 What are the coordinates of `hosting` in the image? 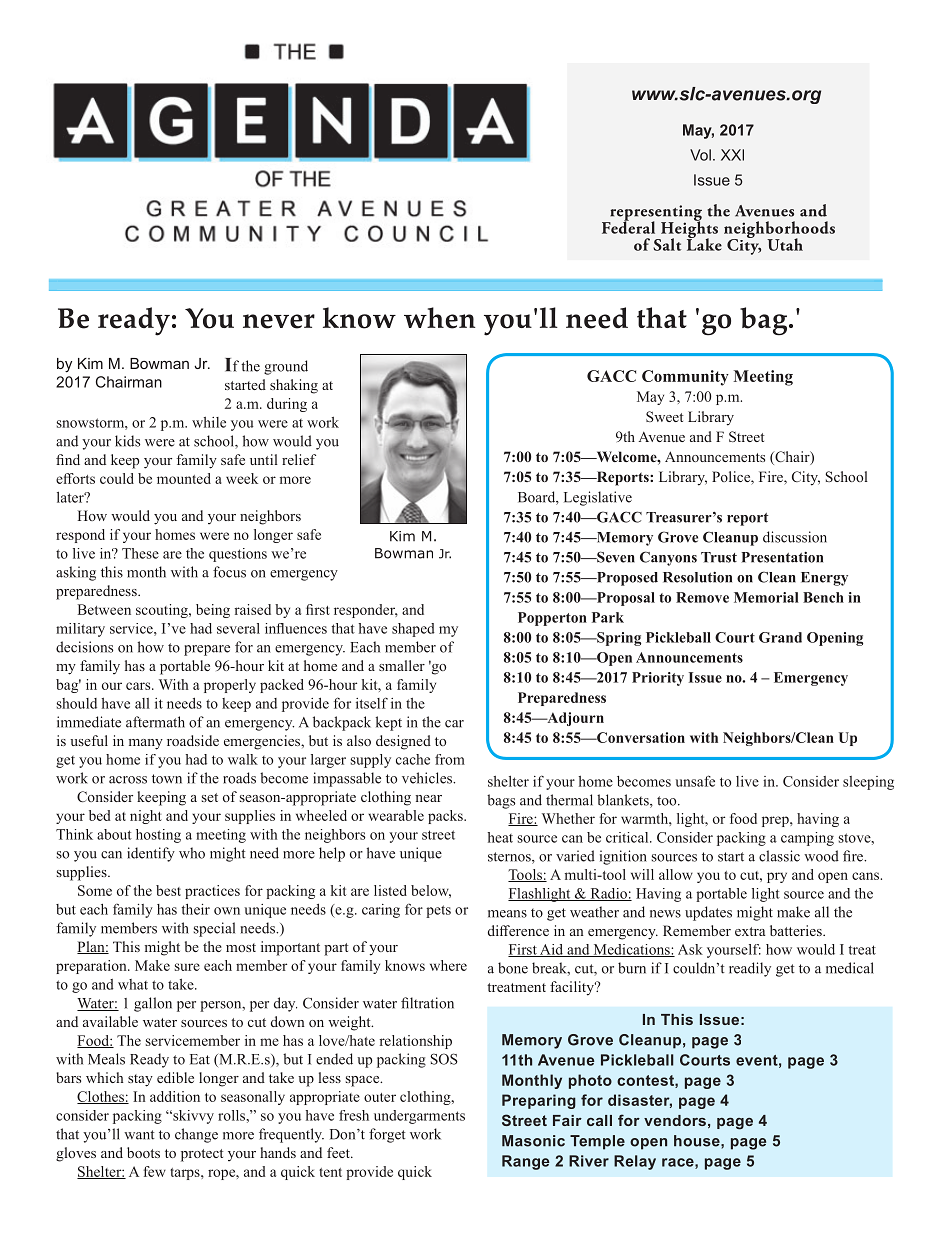 It's located at (158, 836).
